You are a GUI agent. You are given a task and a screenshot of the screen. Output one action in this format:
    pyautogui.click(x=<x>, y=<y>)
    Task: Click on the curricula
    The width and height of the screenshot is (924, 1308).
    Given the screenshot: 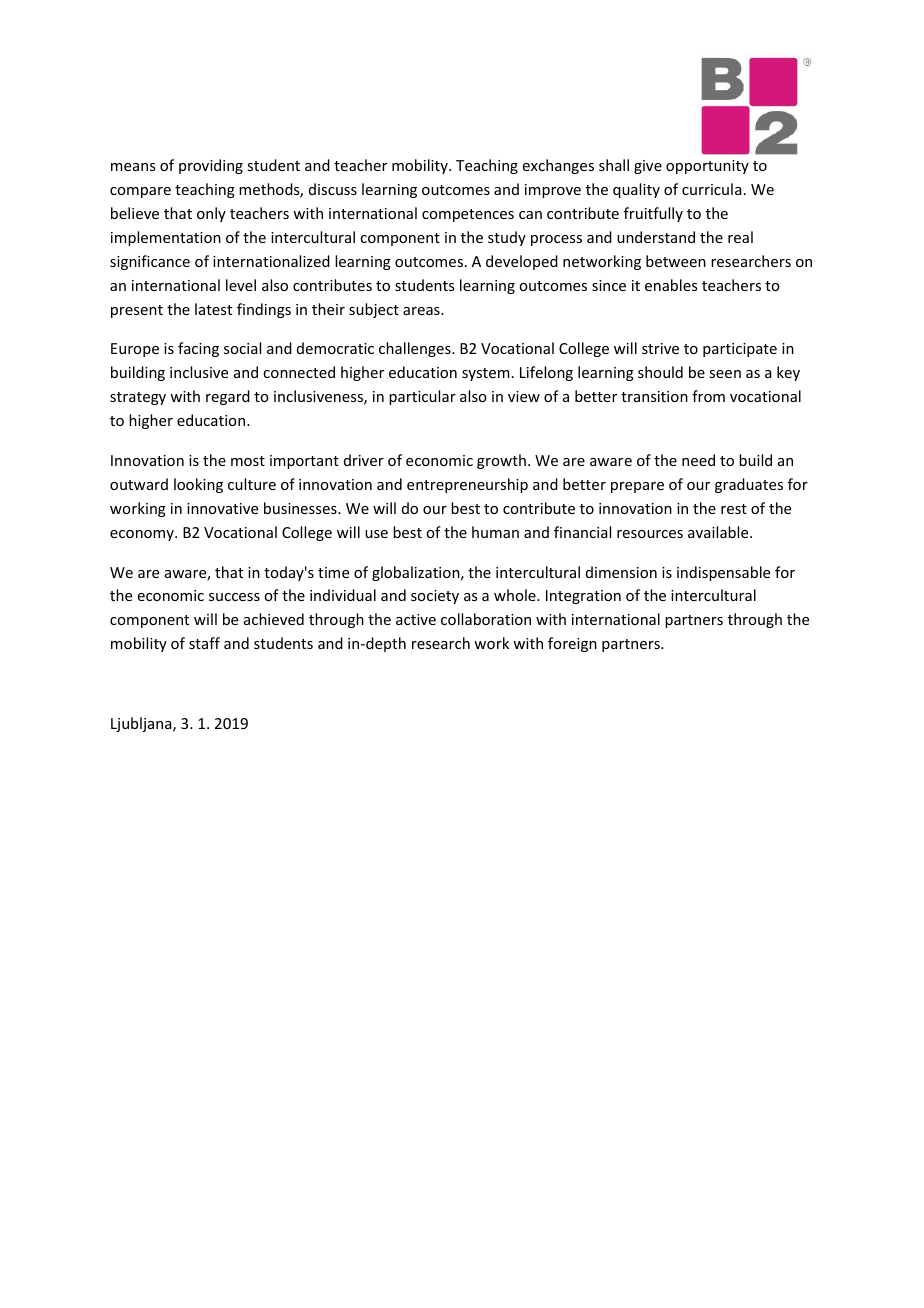 What is the action you would take?
    pyautogui.click(x=712, y=189)
